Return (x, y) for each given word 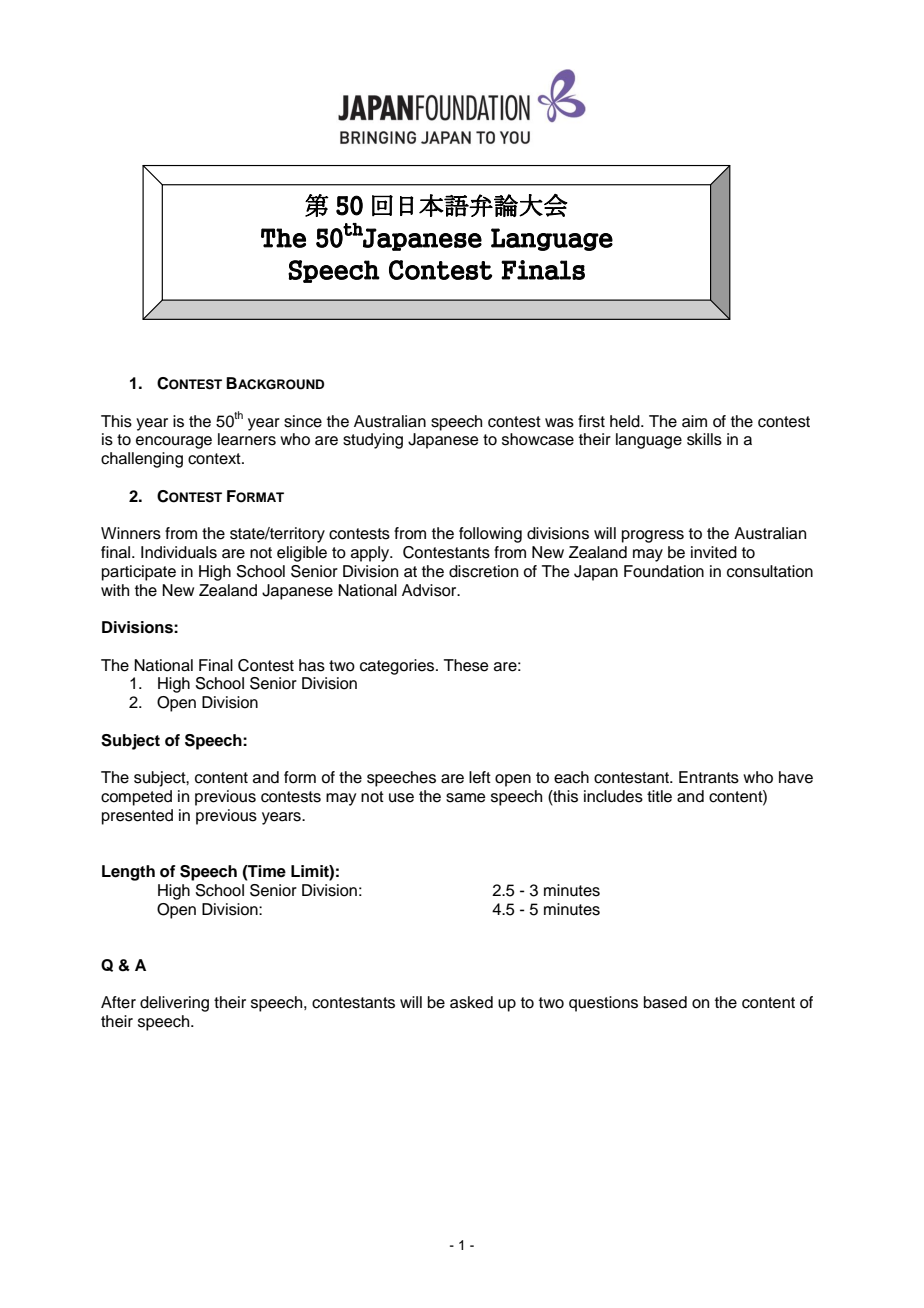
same (466, 798)
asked (471, 1002)
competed (136, 798)
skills (704, 439)
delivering (174, 1004)
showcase (538, 439)
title (659, 796)
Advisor (430, 590)
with (115, 590)
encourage (174, 442)
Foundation (664, 571)
